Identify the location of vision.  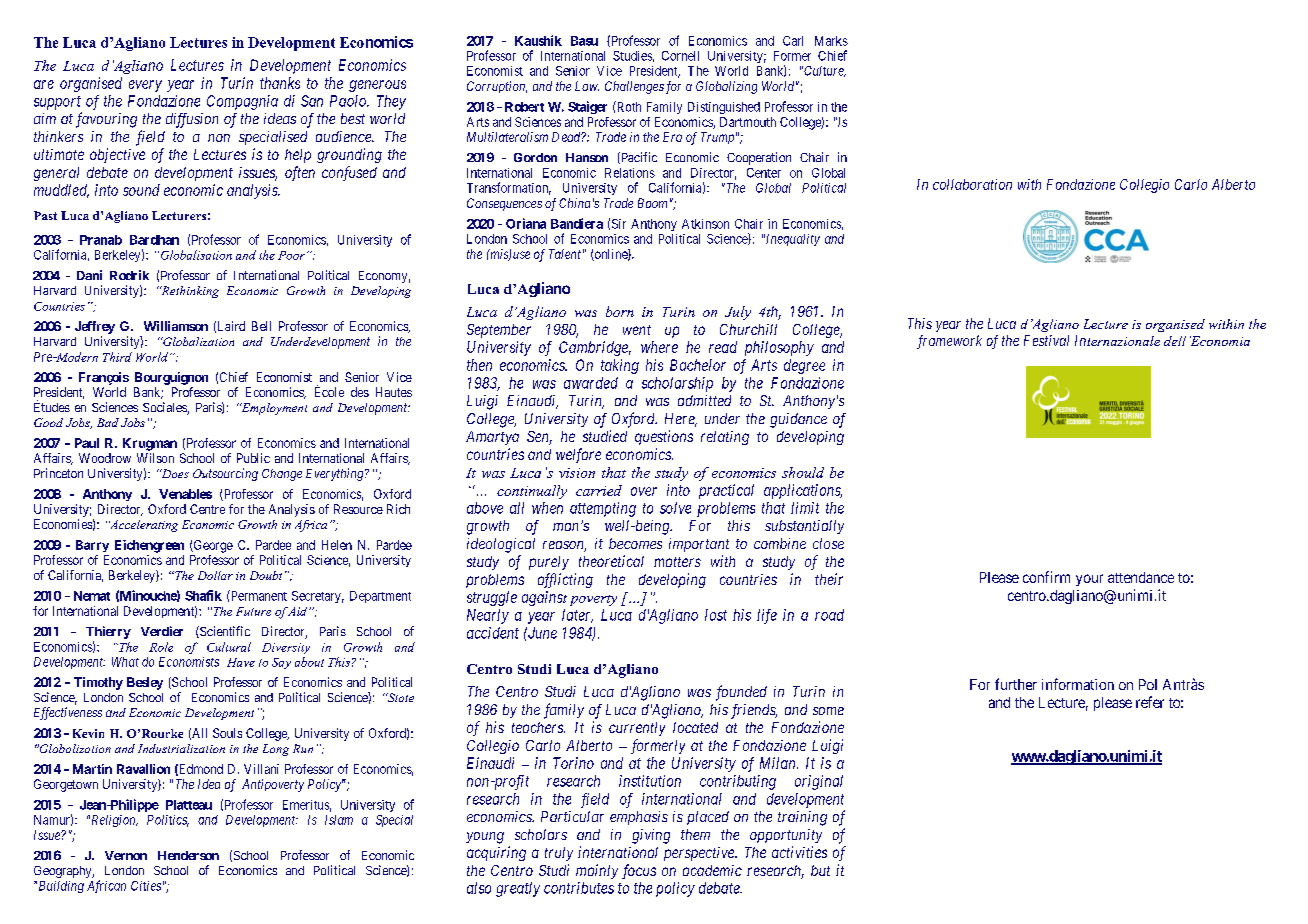
(577, 473).
